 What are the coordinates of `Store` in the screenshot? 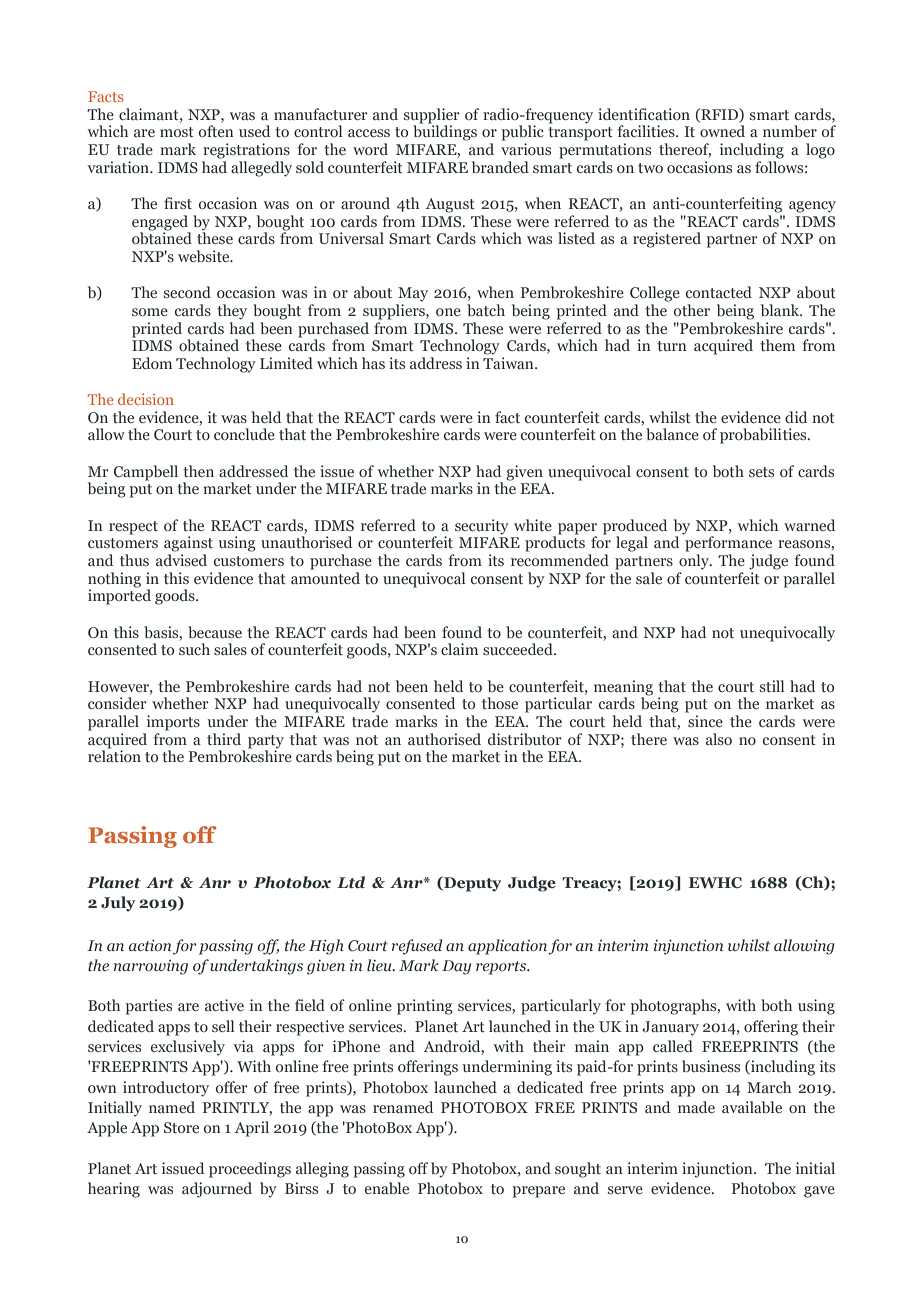 It's located at (181, 1127).
